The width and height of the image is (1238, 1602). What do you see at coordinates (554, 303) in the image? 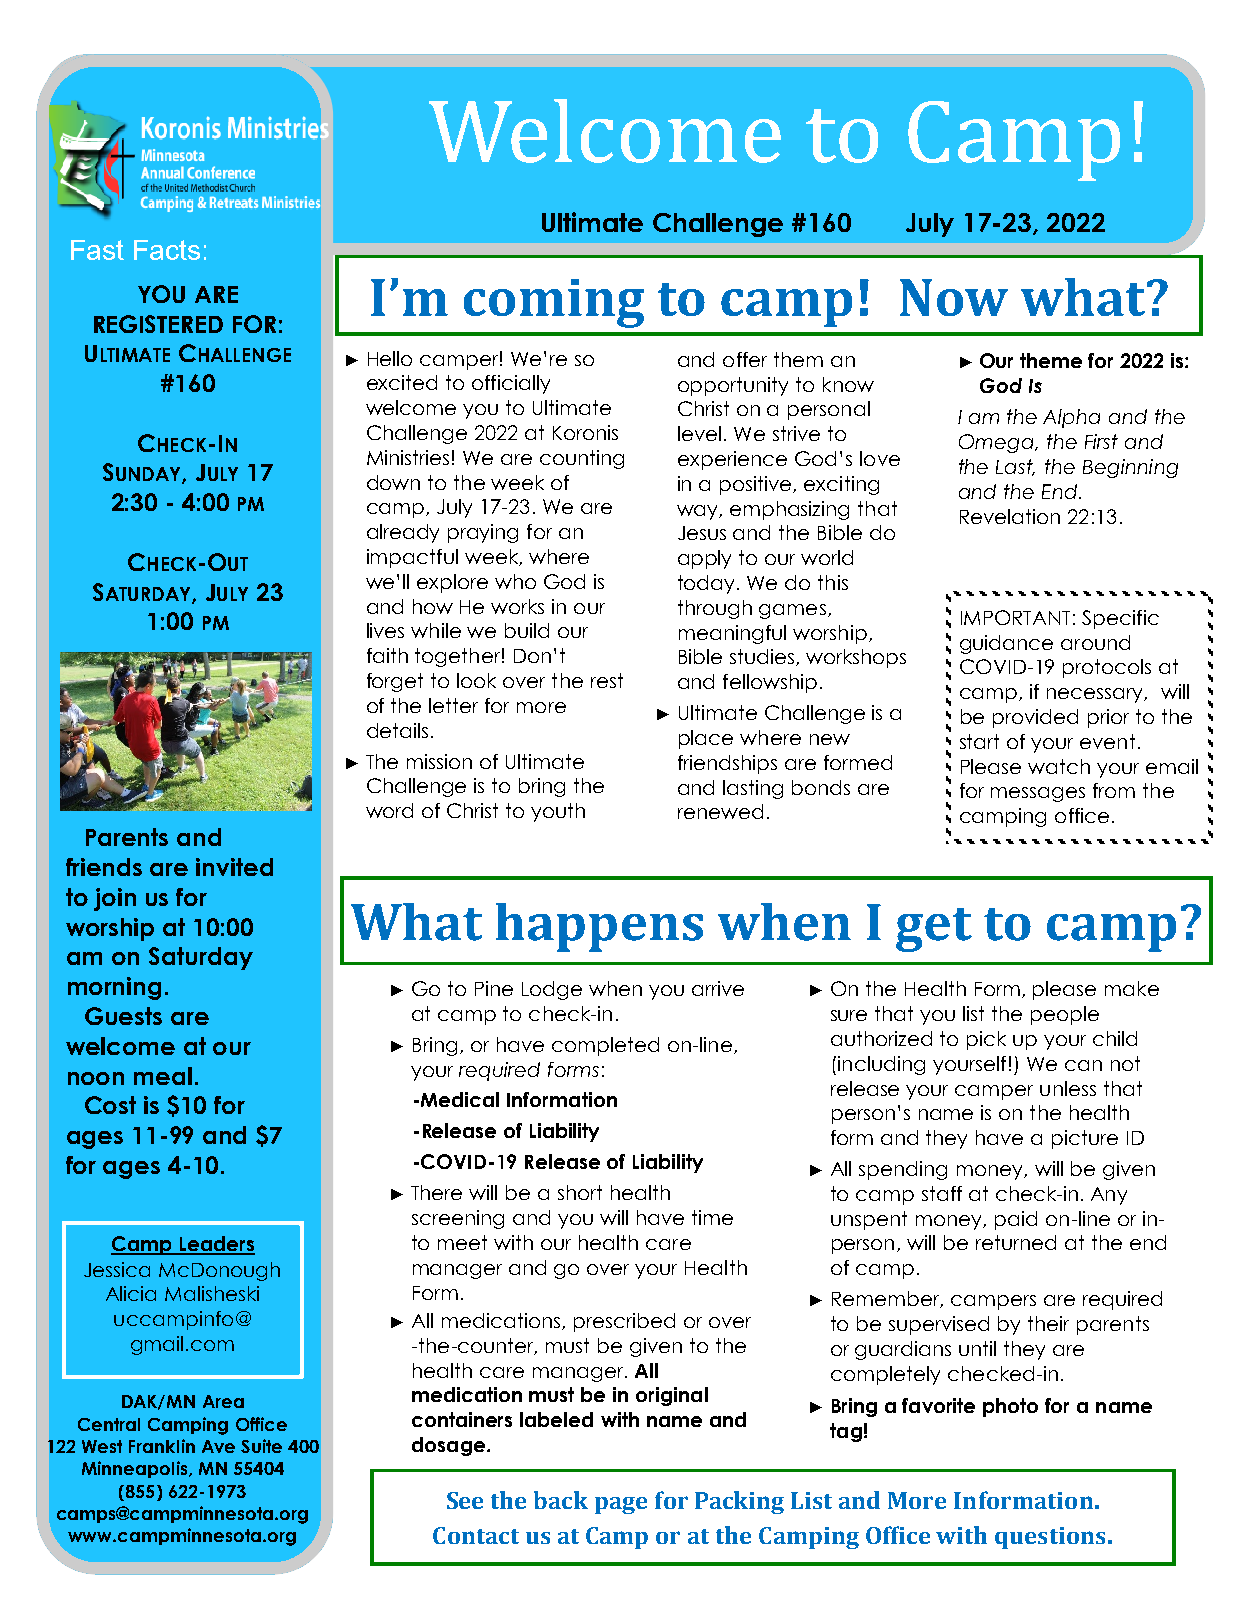
I see `coming` at bounding box center [554, 303].
